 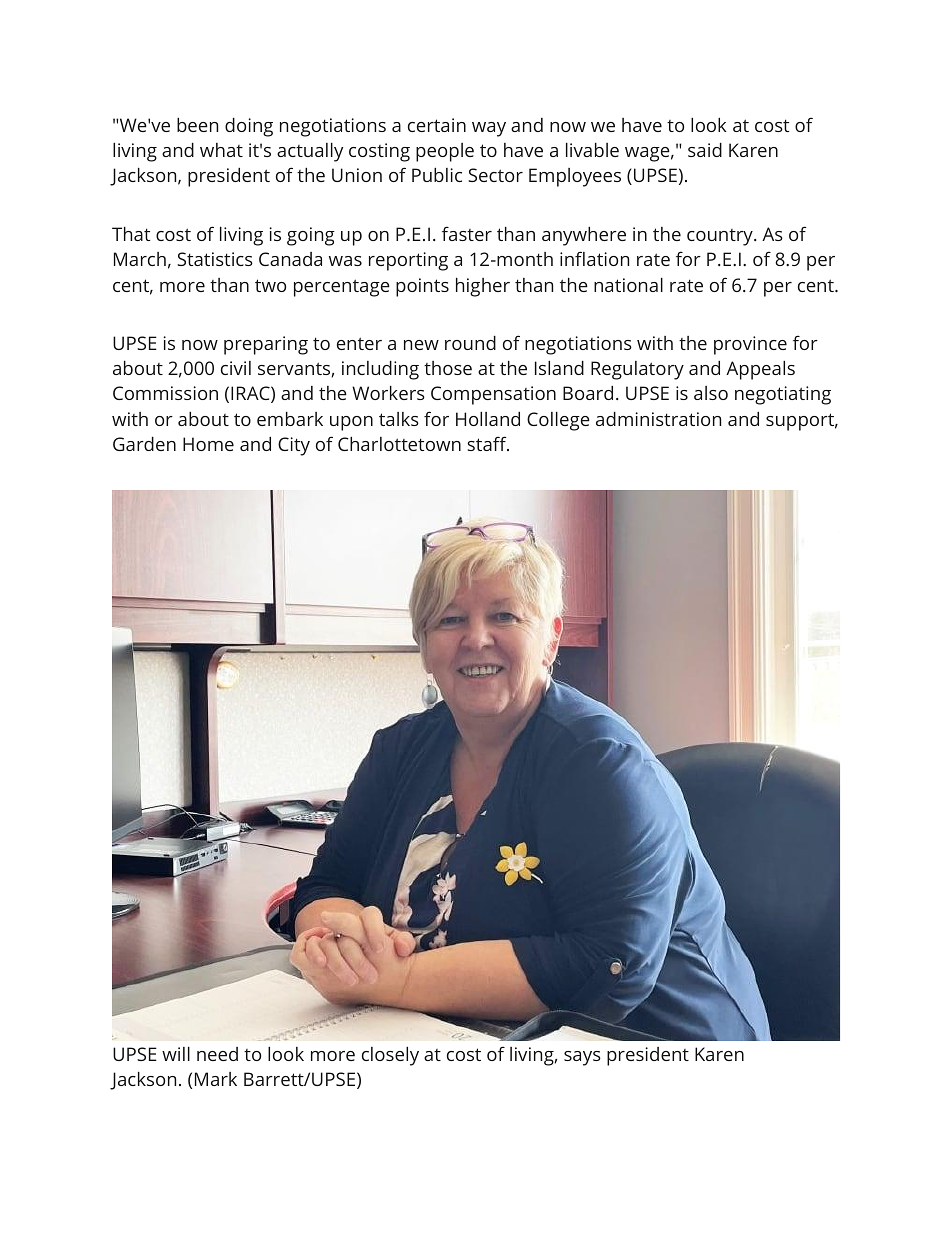 I want to click on will, so click(x=176, y=1054).
